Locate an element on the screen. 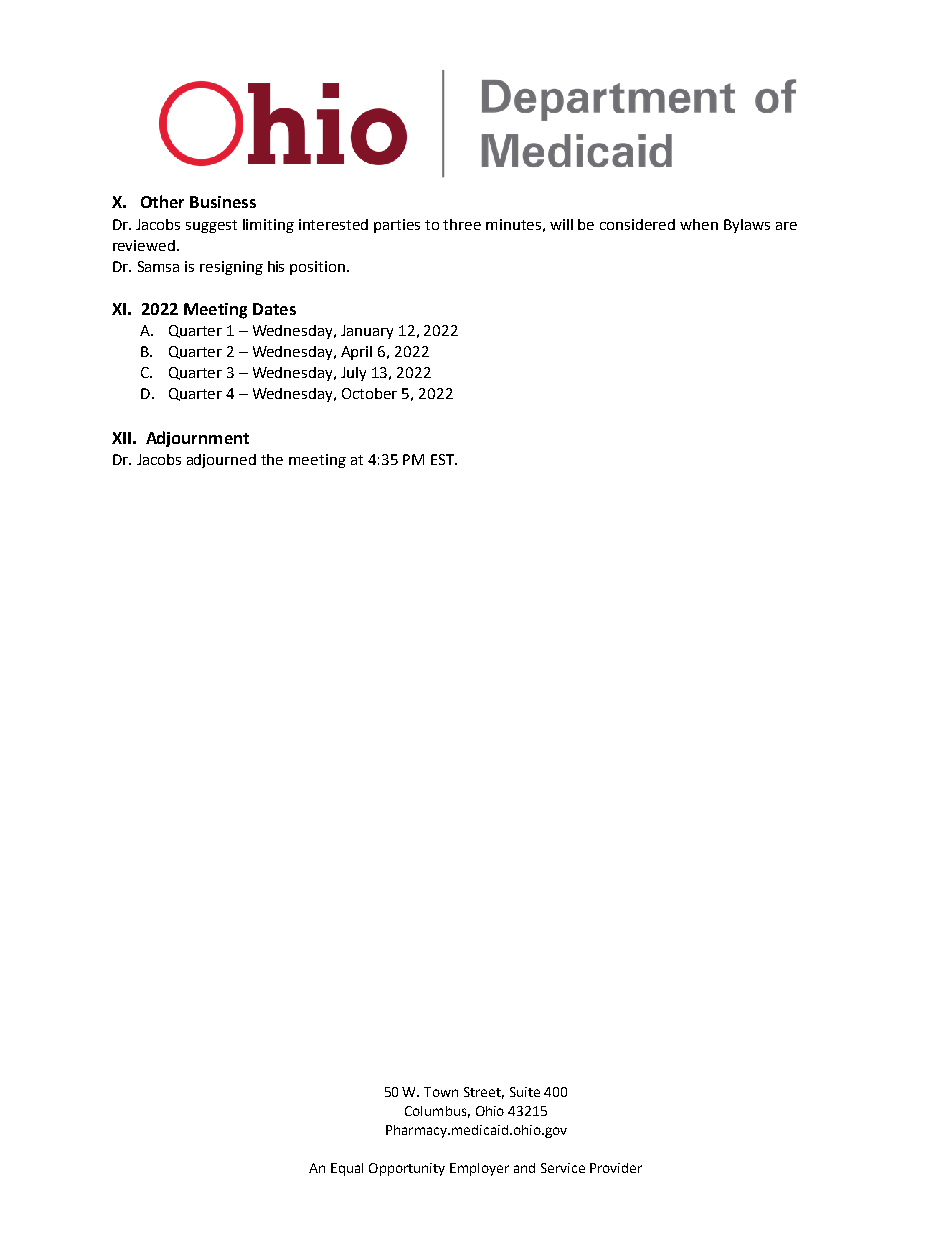  Street is located at coordinates (484, 1093).
